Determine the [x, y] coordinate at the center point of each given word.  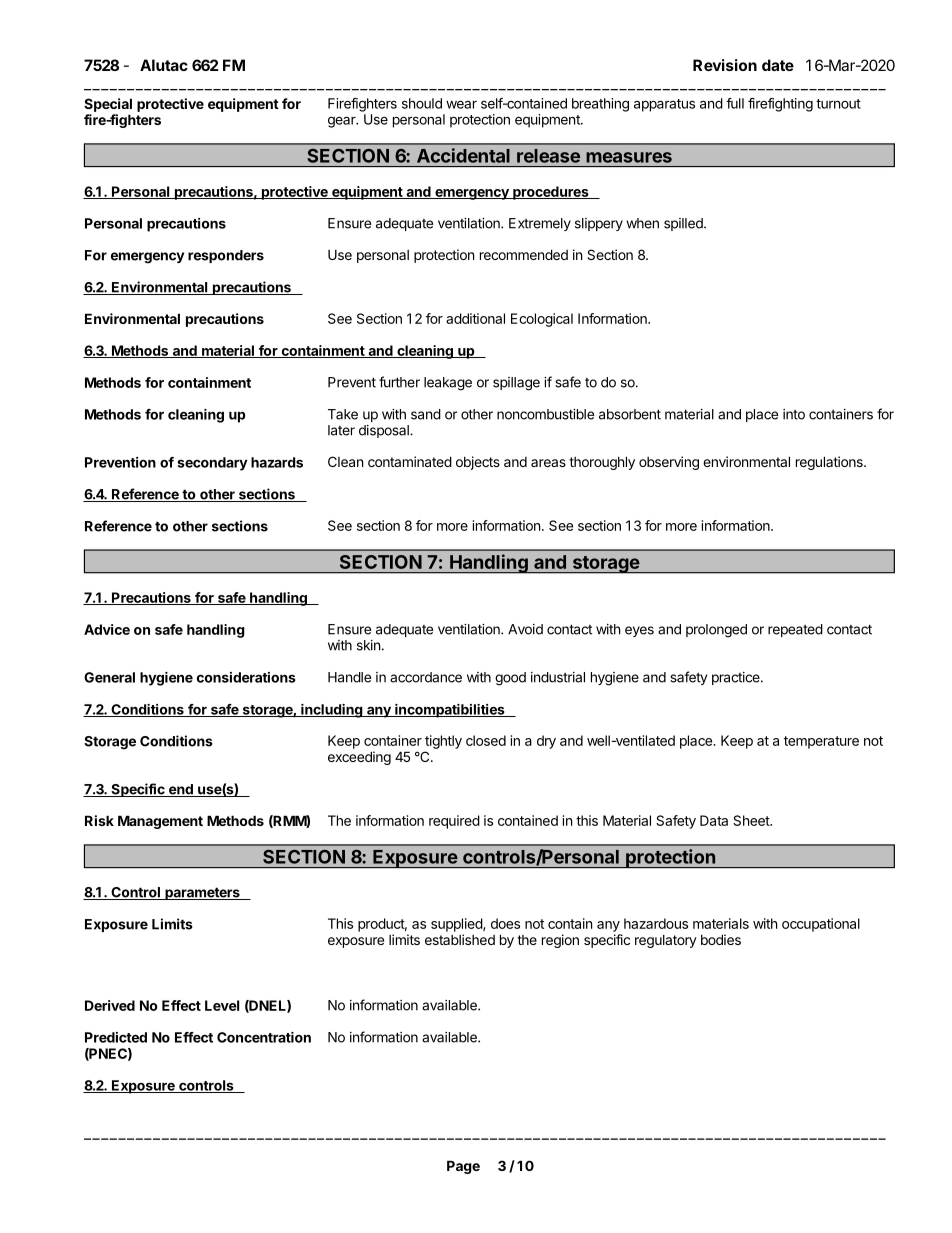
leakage [448, 384]
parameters [202, 893]
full [735, 103]
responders [226, 256]
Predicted [116, 1037]
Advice [107, 629]
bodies [721, 939]
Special [108, 105]
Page [463, 1167]
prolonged [716, 631]
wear [461, 104]
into [794, 414]
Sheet [752, 820]
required [454, 822]
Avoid [525, 629]
